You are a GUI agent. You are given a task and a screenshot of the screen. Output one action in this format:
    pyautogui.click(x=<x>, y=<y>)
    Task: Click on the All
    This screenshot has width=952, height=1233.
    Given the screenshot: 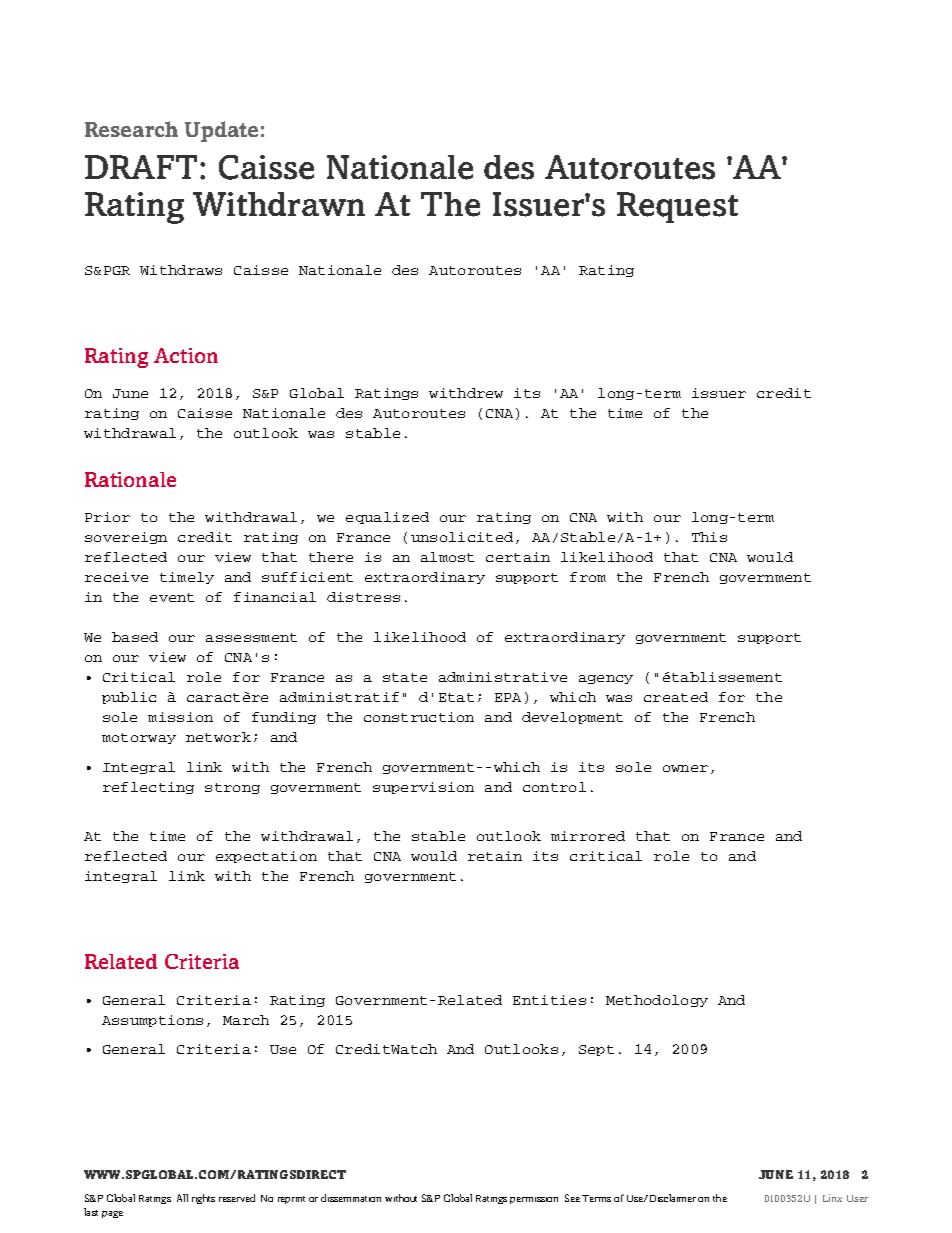 What is the action you would take?
    pyautogui.click(x=182, y=1198)
